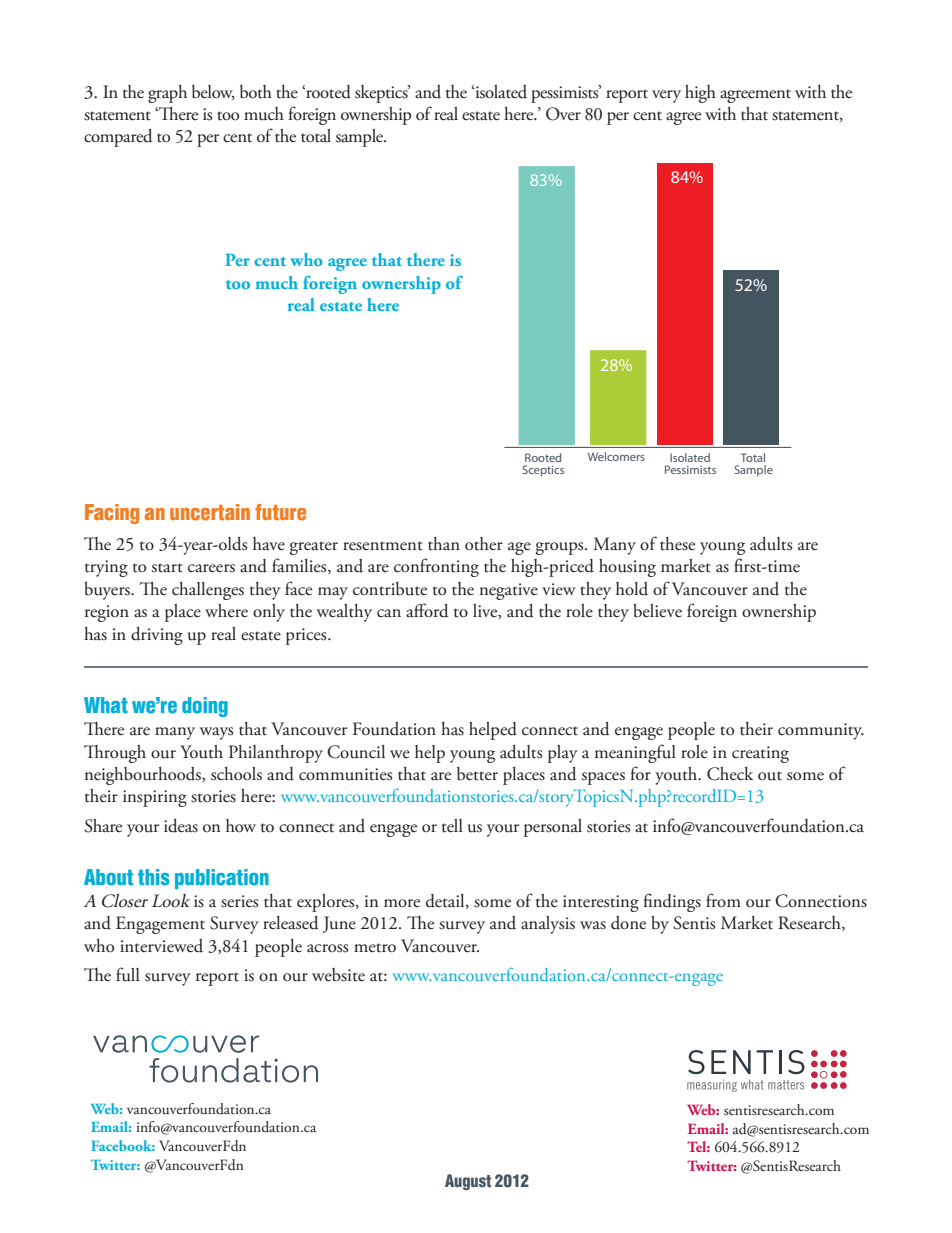 Image resolution: width=952 pixels, height=1233 pixels. Describe the element at coordinates (543, 471) in the image. I see `Sceptics` at that location.
